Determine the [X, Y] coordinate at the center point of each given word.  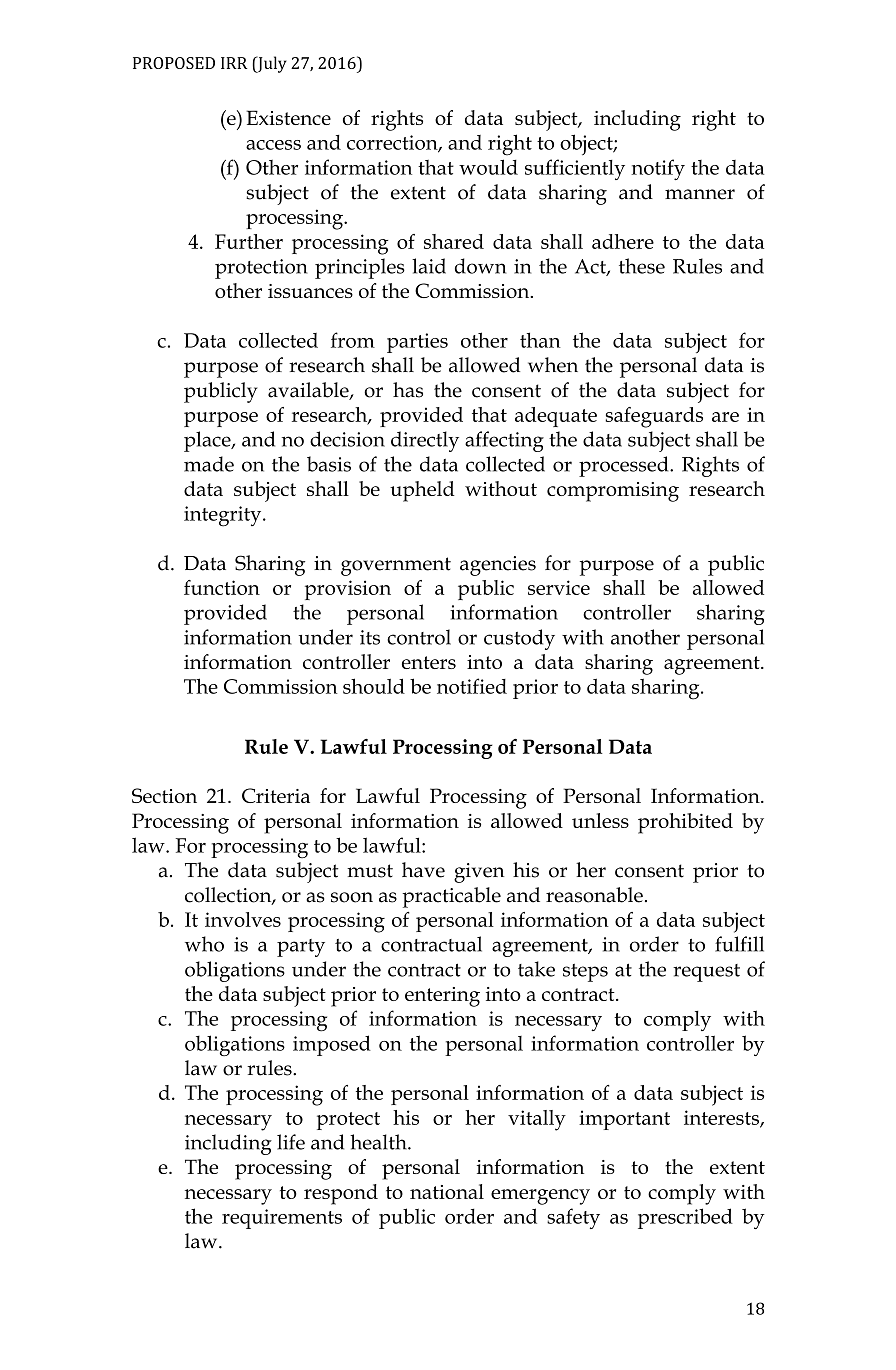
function [222, 587]
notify [658, 169]
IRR [234, 63]
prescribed [685, 1218]
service [559, 587]
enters [429, 662]
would [488, 167]
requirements [282, 1219]
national [447, 1191]
